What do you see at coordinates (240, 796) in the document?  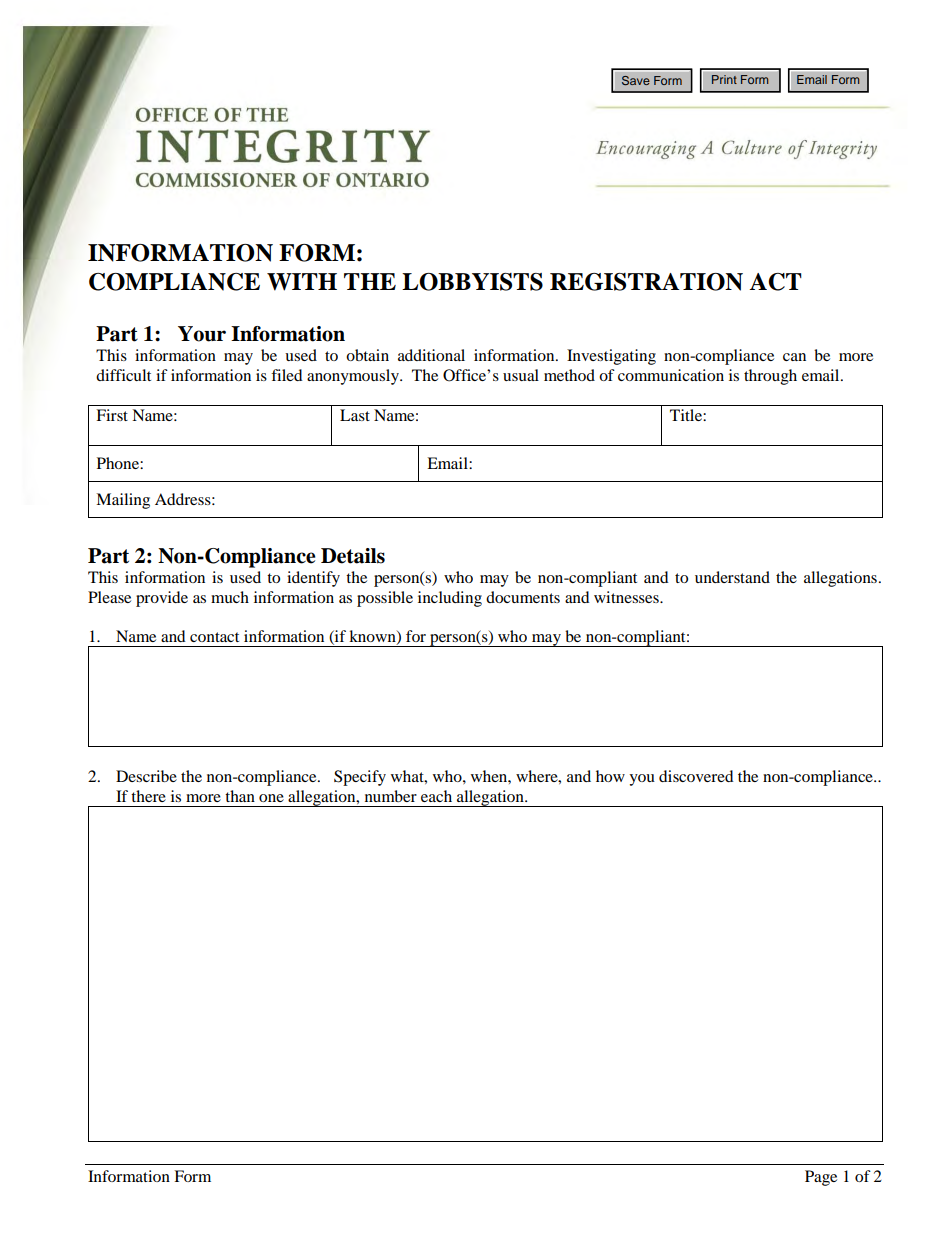 I see `than` at bounding box center [240, 796].
